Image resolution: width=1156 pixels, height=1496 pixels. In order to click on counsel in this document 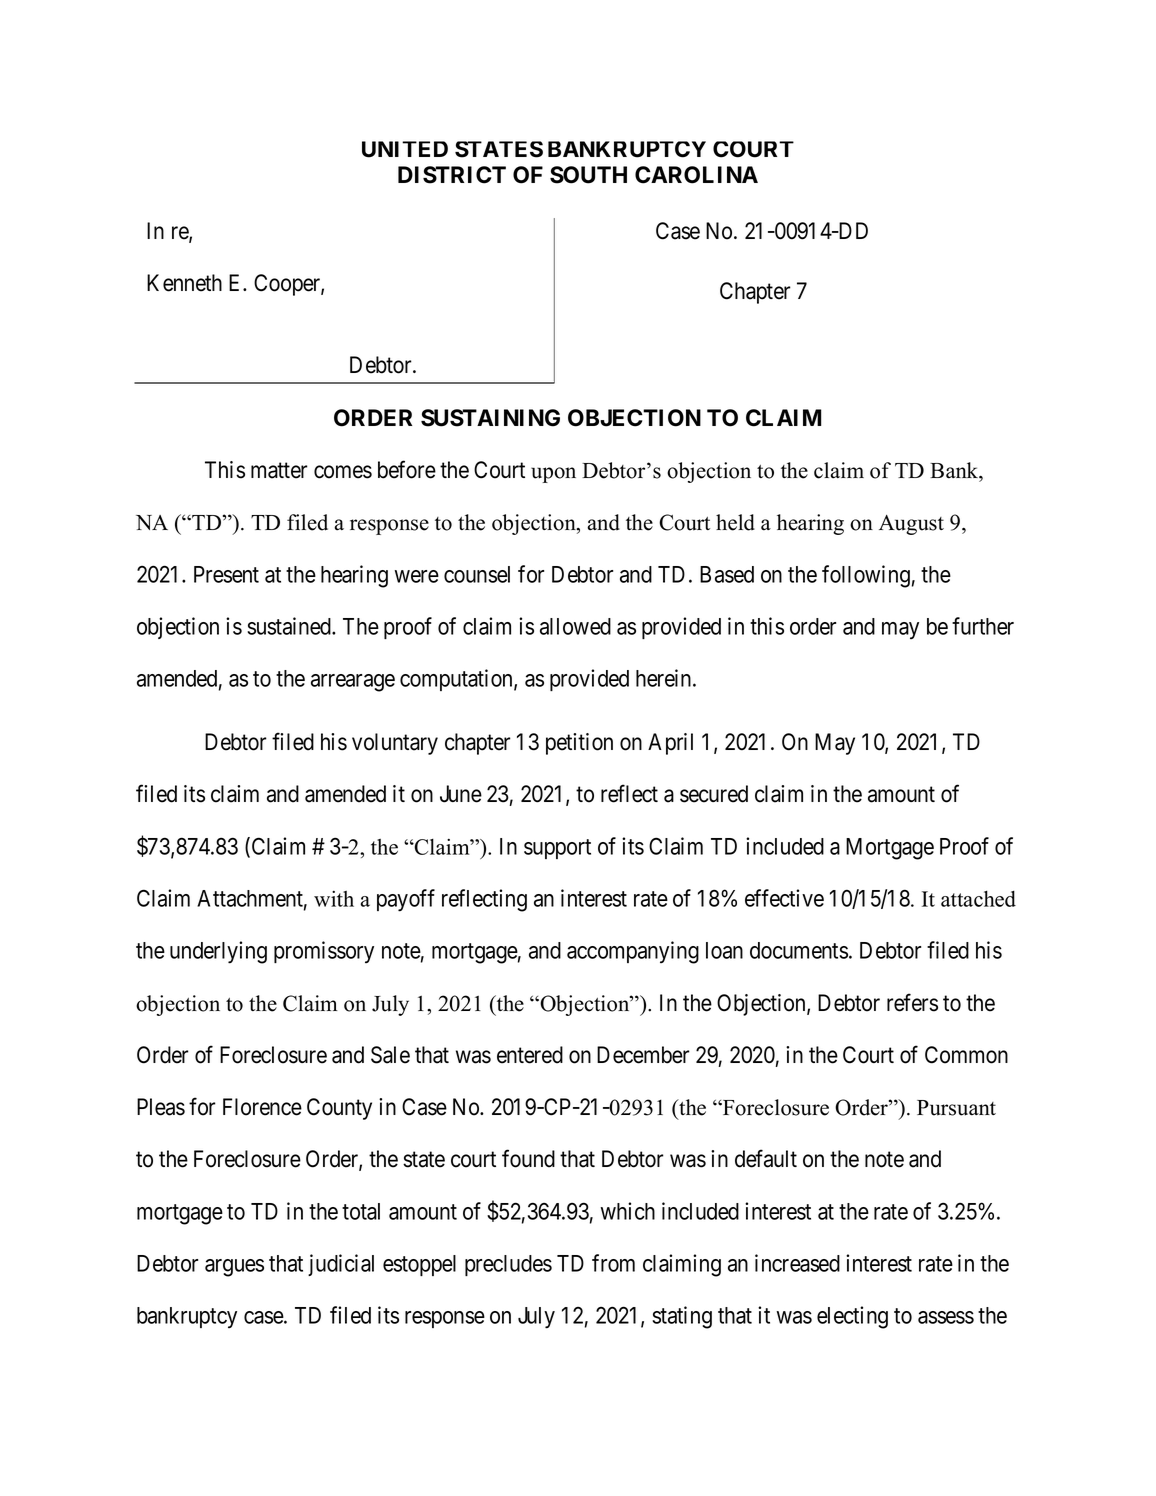, I will do `click(477, 574)`.
